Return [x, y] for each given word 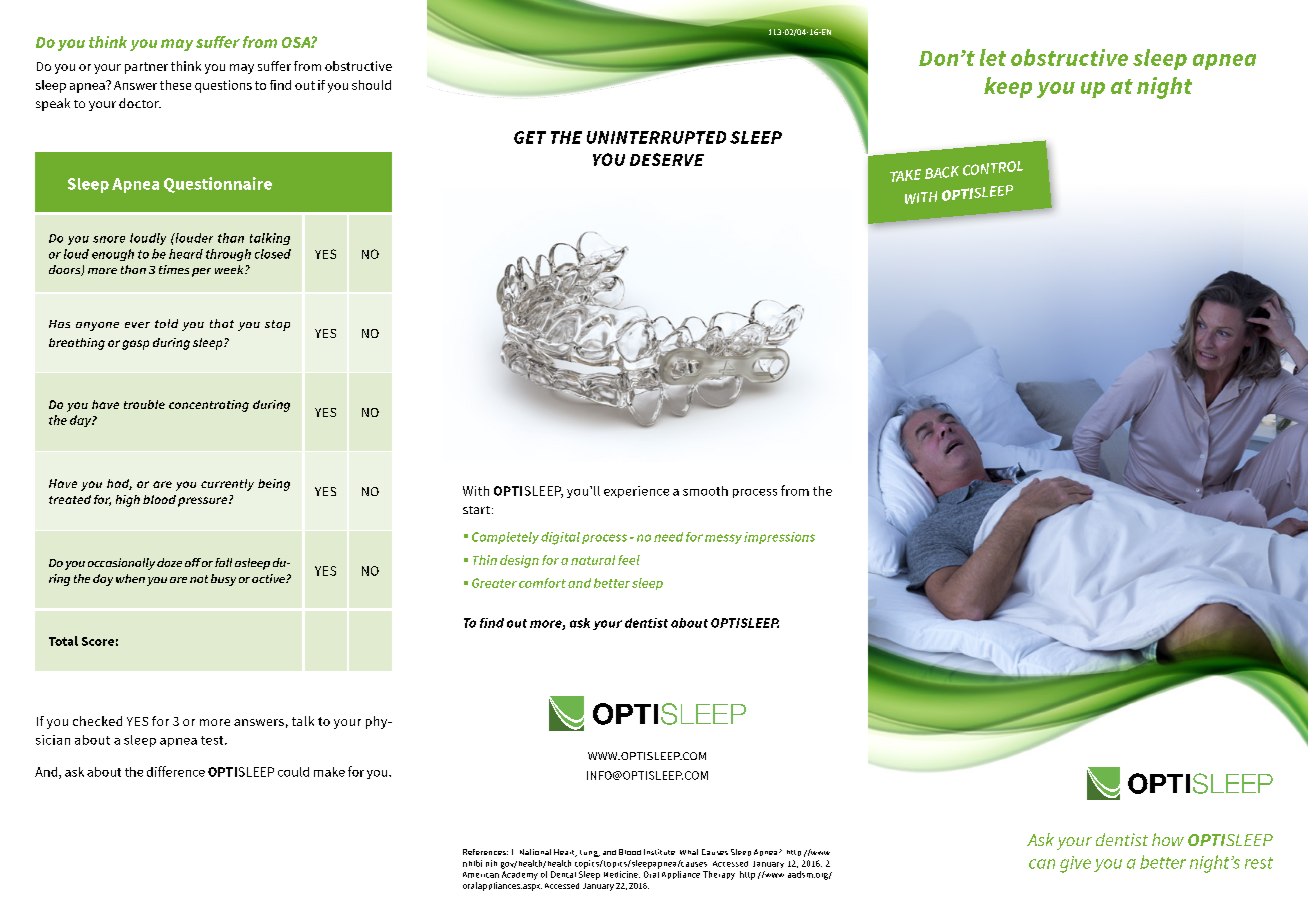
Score [98, 641]
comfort [542, 583]
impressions [779, 538]
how [1168, 839]
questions [223, 86]
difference [176, 771]
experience [636, 492]
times [174, 269]
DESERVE [667, 159]
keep [1008, 87]
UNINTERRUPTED [656, 137]
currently [227, 485]
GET [530, 137]
